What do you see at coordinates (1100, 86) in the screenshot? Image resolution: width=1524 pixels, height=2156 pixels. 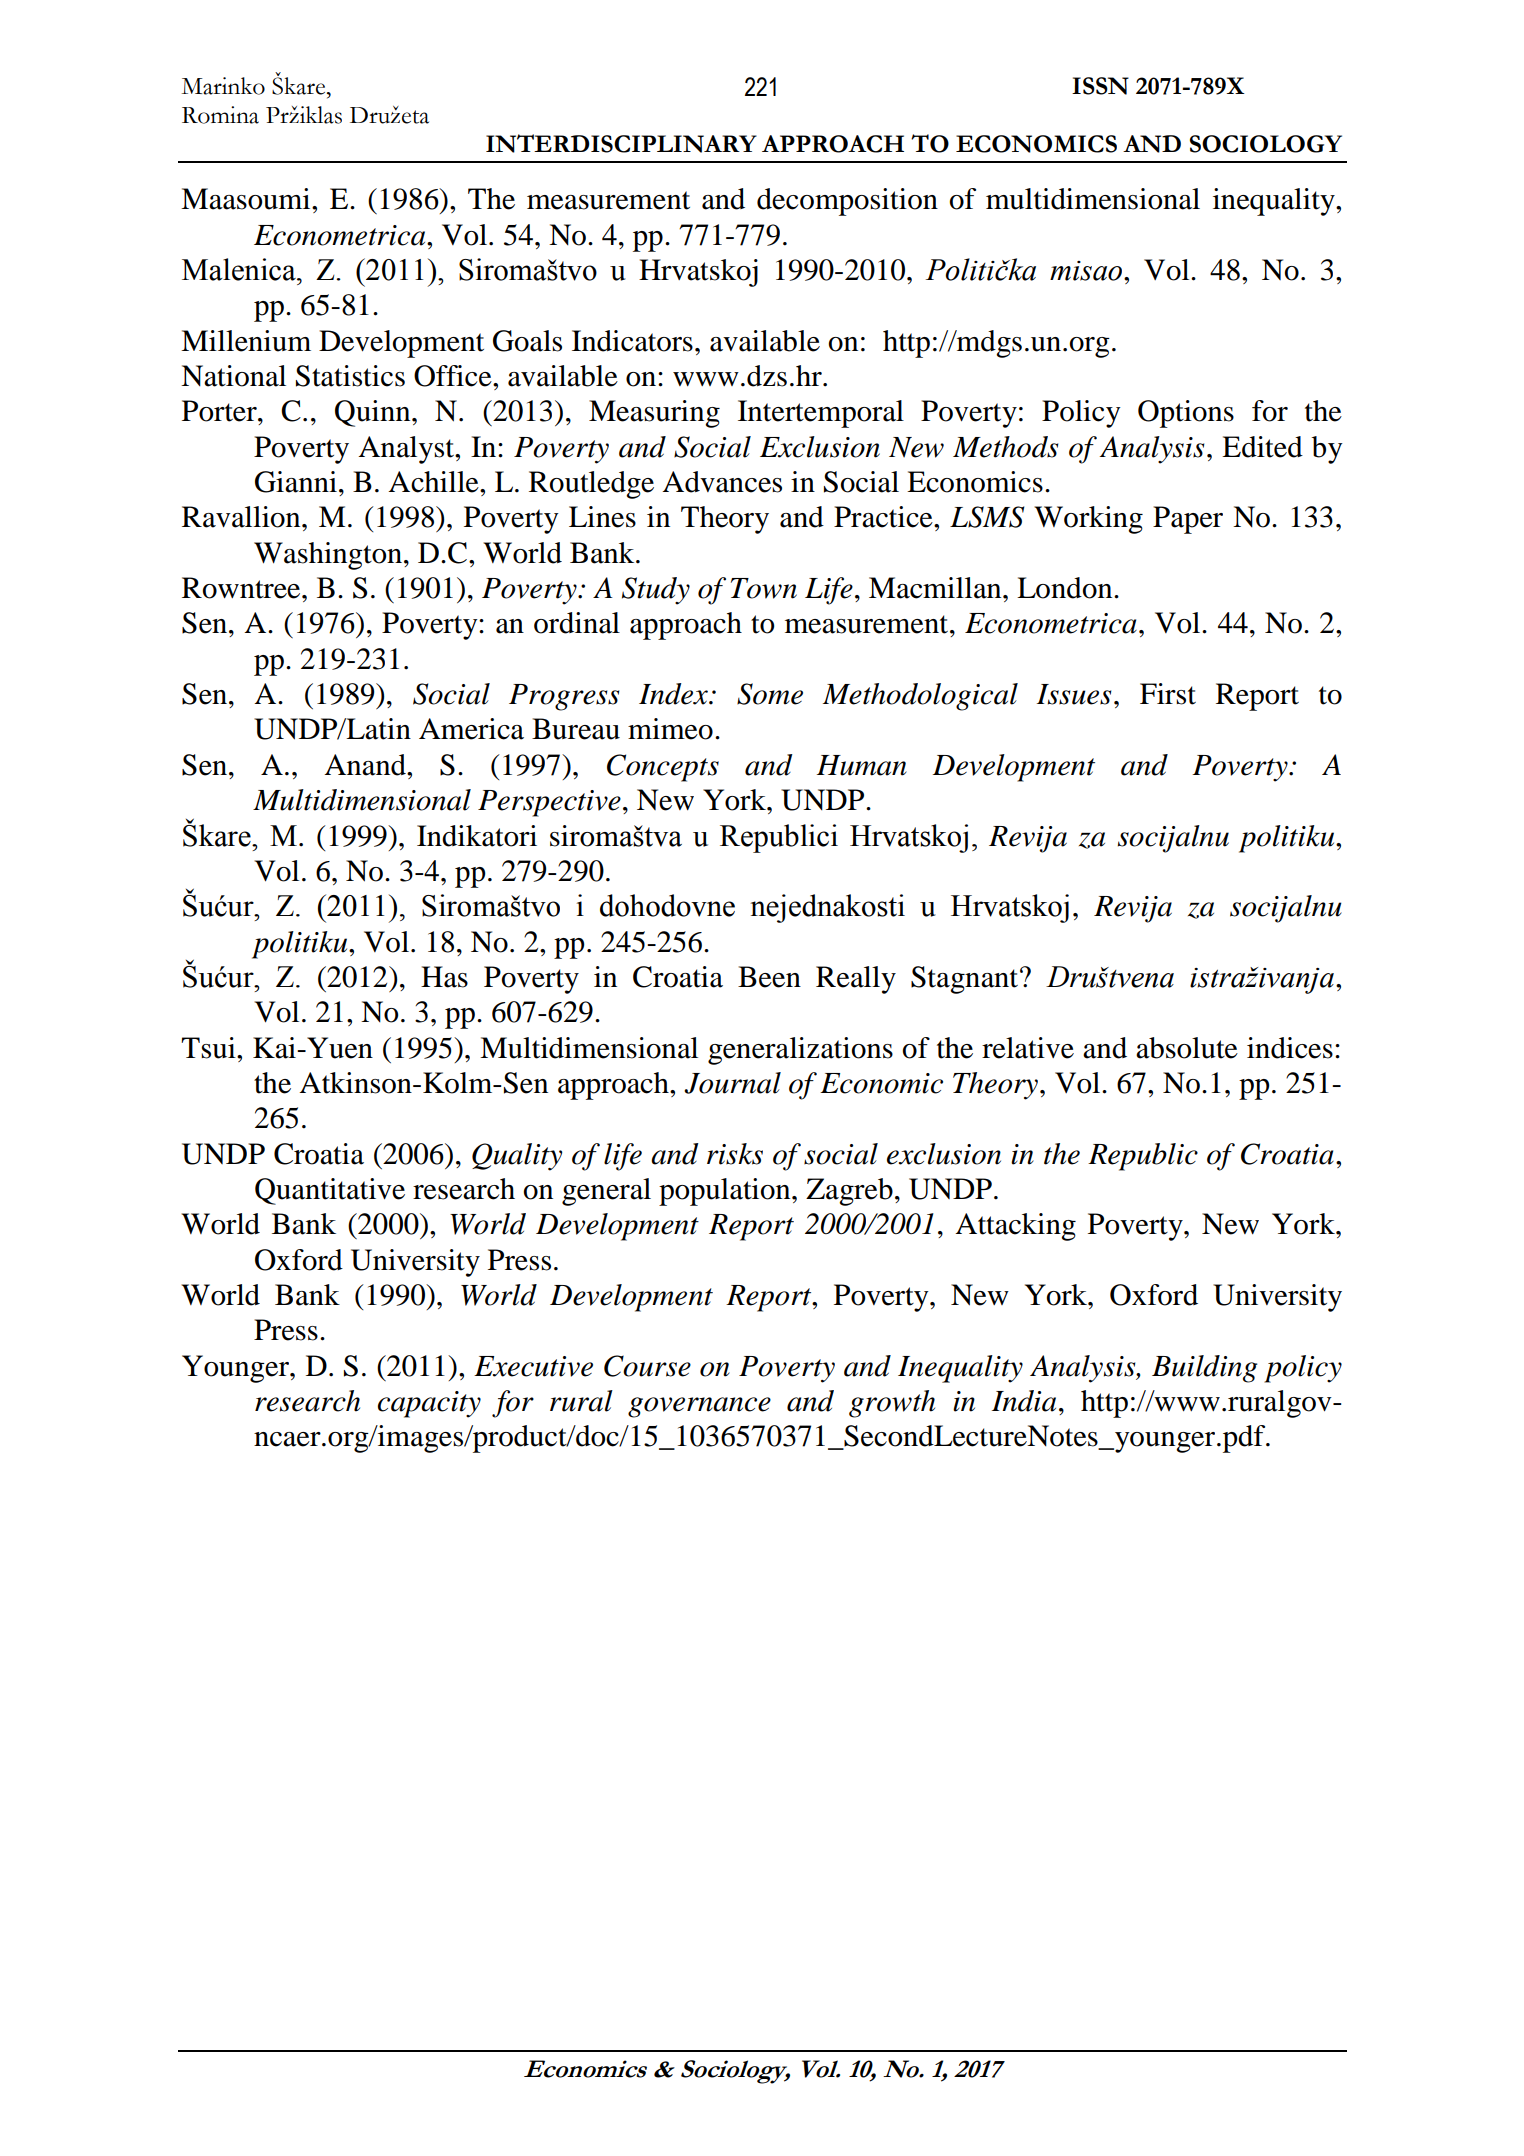 I see `ISSN` at bounding box center [1100, 86].
